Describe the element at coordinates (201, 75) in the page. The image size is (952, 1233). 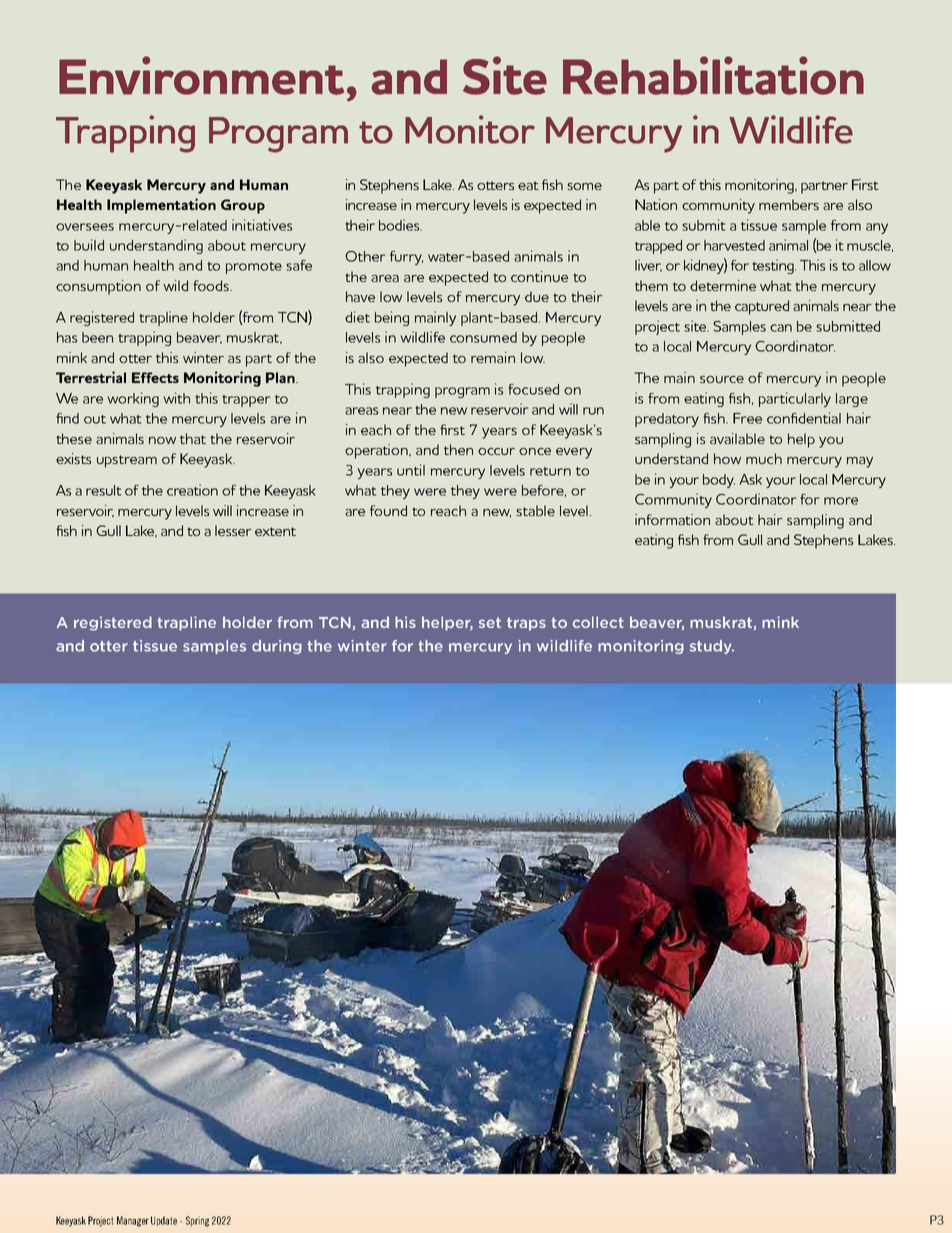
I see `Environment` at that location.
